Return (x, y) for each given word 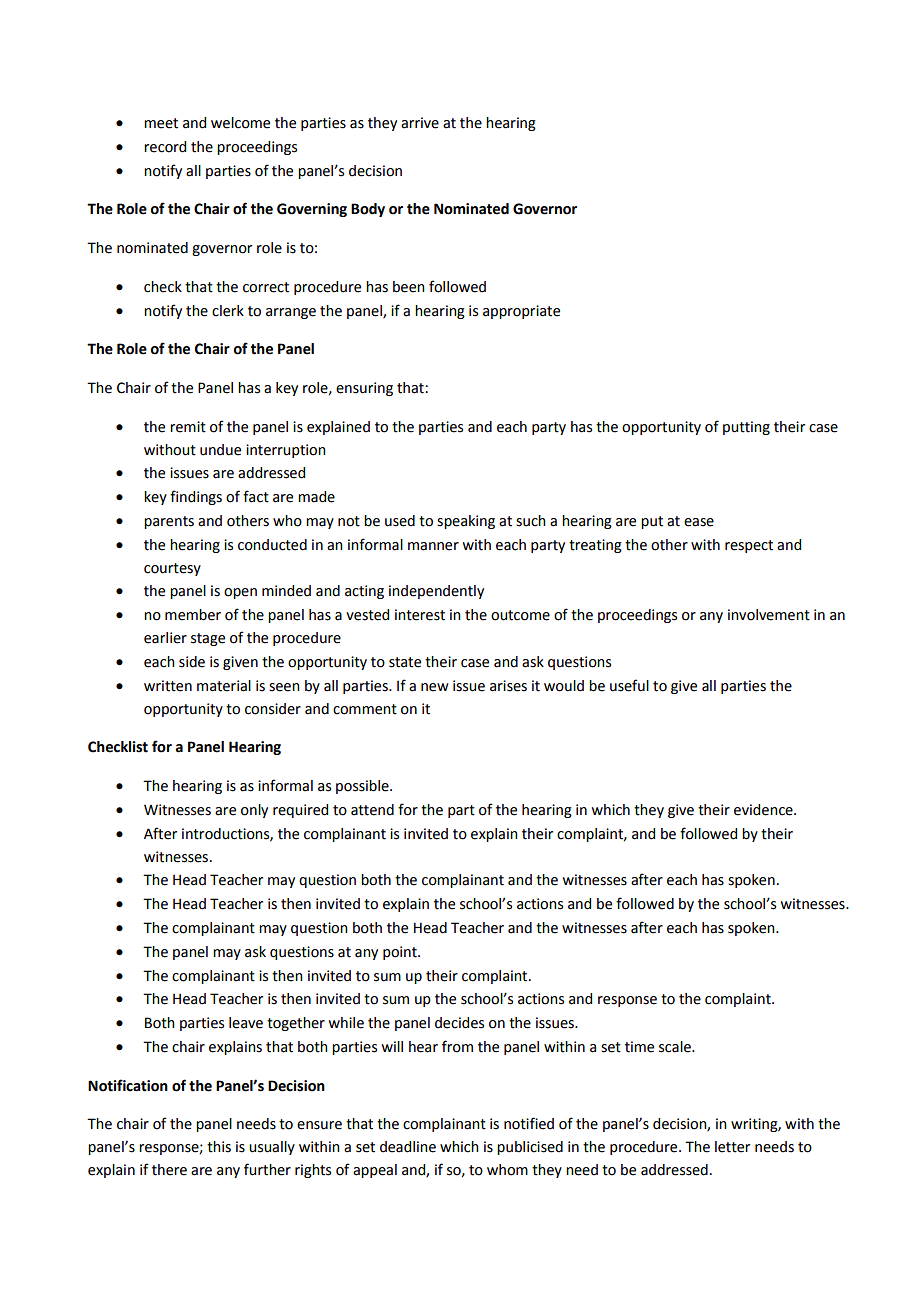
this (219, 1147)
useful (629, 685)
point (401, 953)
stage (208, 639)
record (165, 147)
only (254, 811)
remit (188, 427)
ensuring (364, 389)
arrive (420, 123)
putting (746, 428)
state (405, 662)
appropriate (521, 312)
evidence (764, 810)
